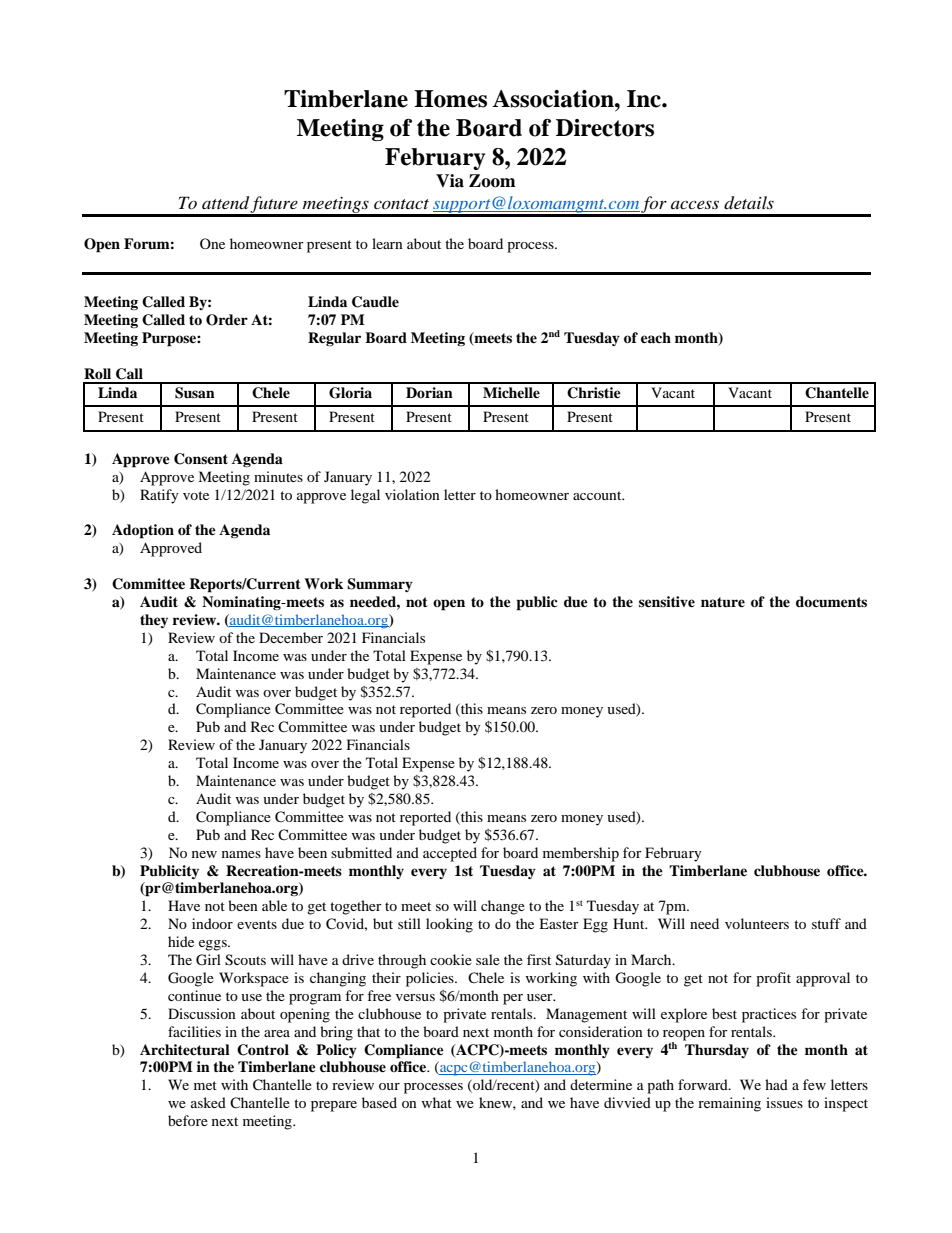 Image resolution: width=952 pixels, height=1233 pixels. What do you see at coordinates (205, 1085) in the screenshot?
I see `met` at bounding box center [205, 1085].
